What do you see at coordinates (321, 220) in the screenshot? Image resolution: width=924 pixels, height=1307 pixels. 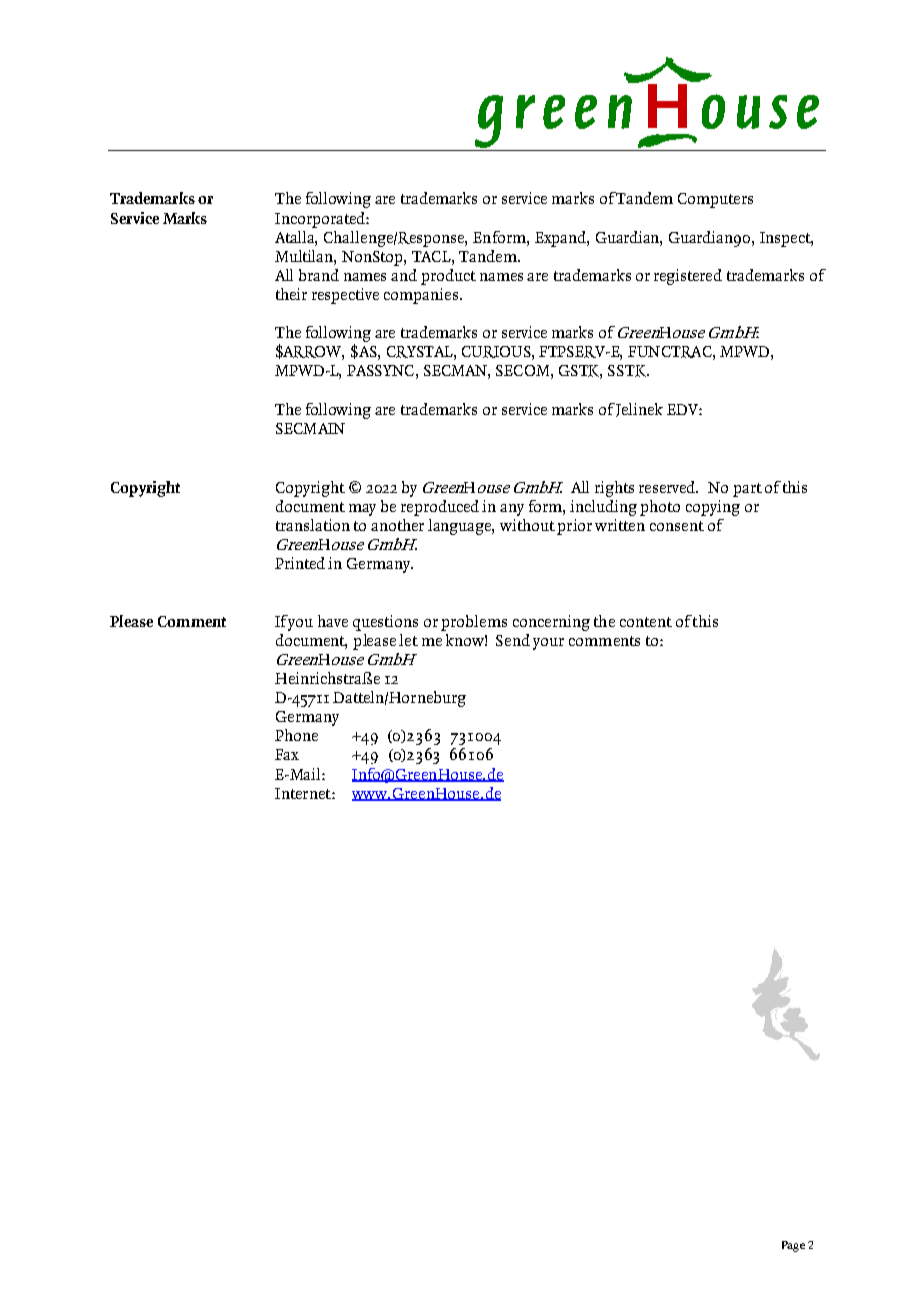 I see `Incorporated` at bounding box center [321, 220].
